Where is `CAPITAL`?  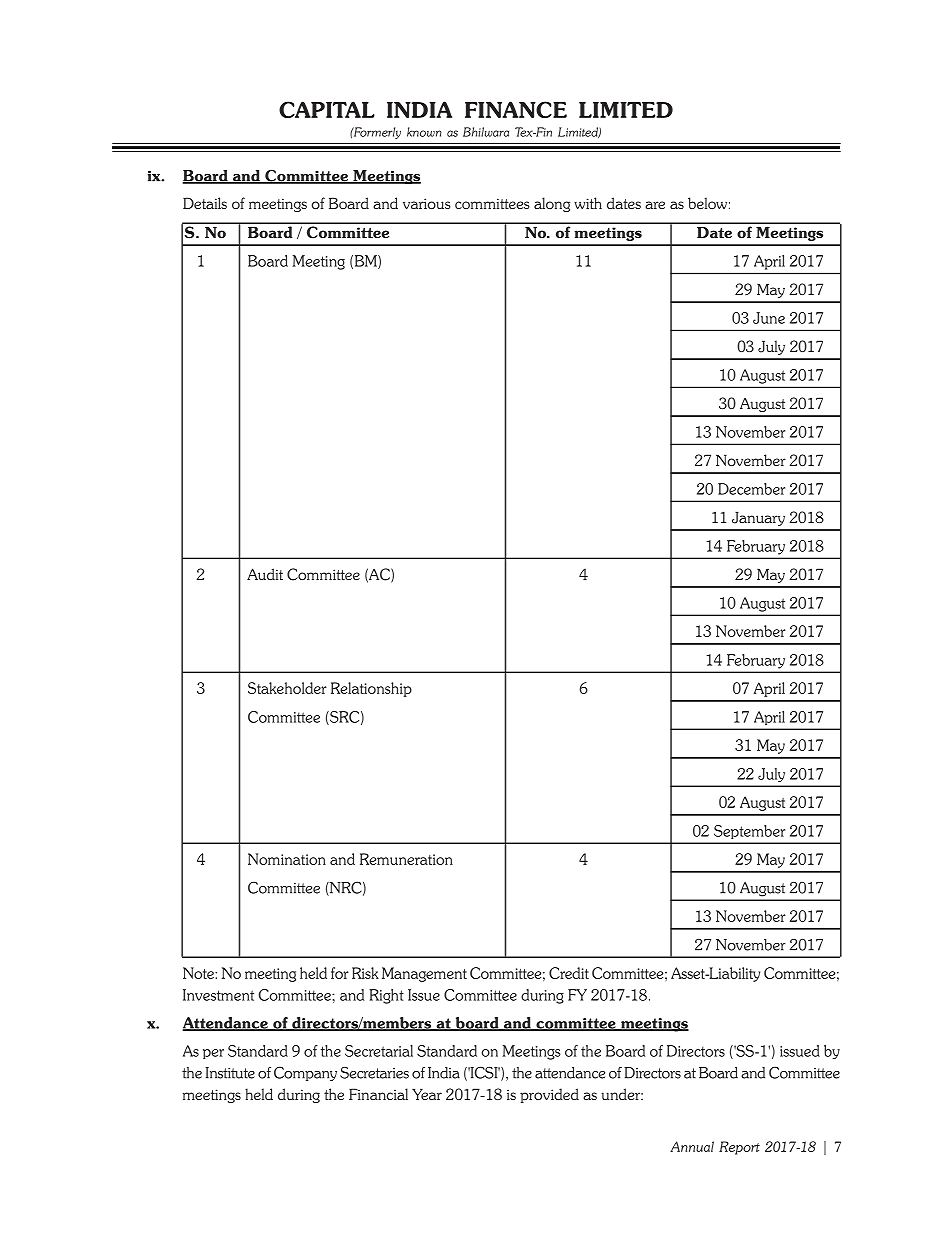
CAPITAL is located at coordinates (327, 109).
